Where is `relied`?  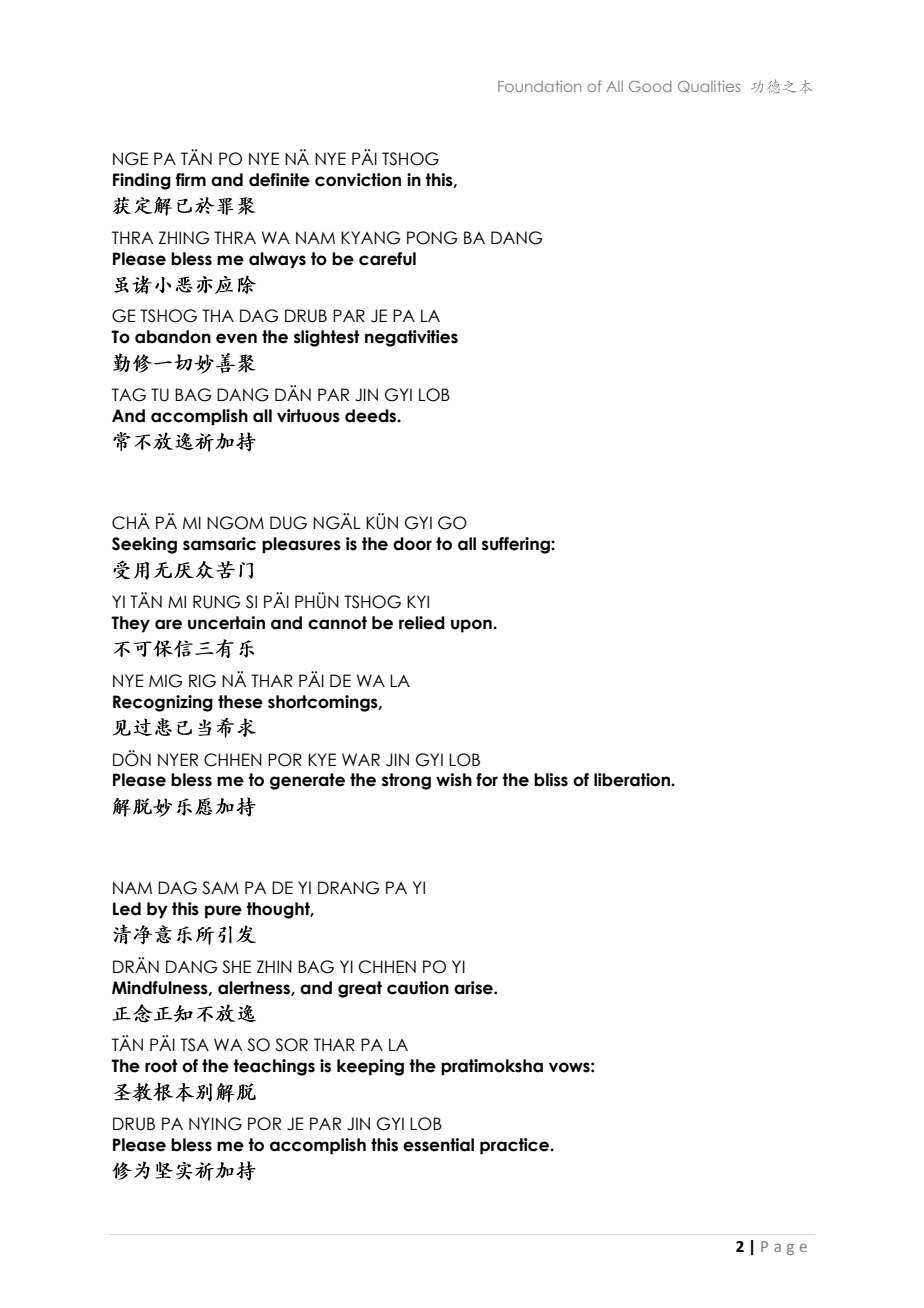 relied is located at coordinates (422, 623).
